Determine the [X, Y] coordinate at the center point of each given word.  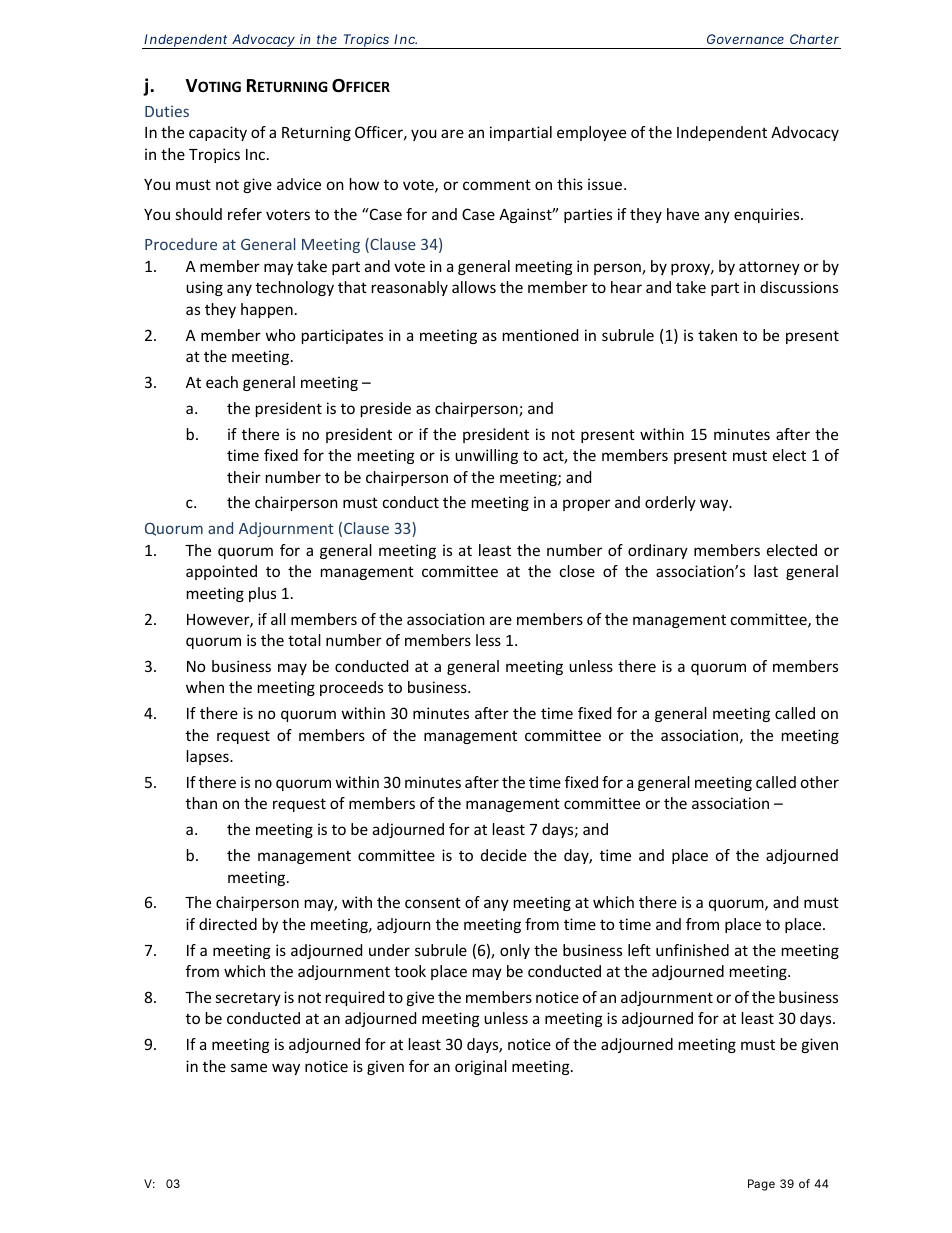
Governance [745, 39]
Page [761, 1185]
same [249, 1067]
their [244, 477]
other [820, 782]
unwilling [486, 456]
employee [591, 133]
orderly [670, 503]
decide [504, 855]
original [481, 1067]
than [201, 803]
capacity [218, 133]
